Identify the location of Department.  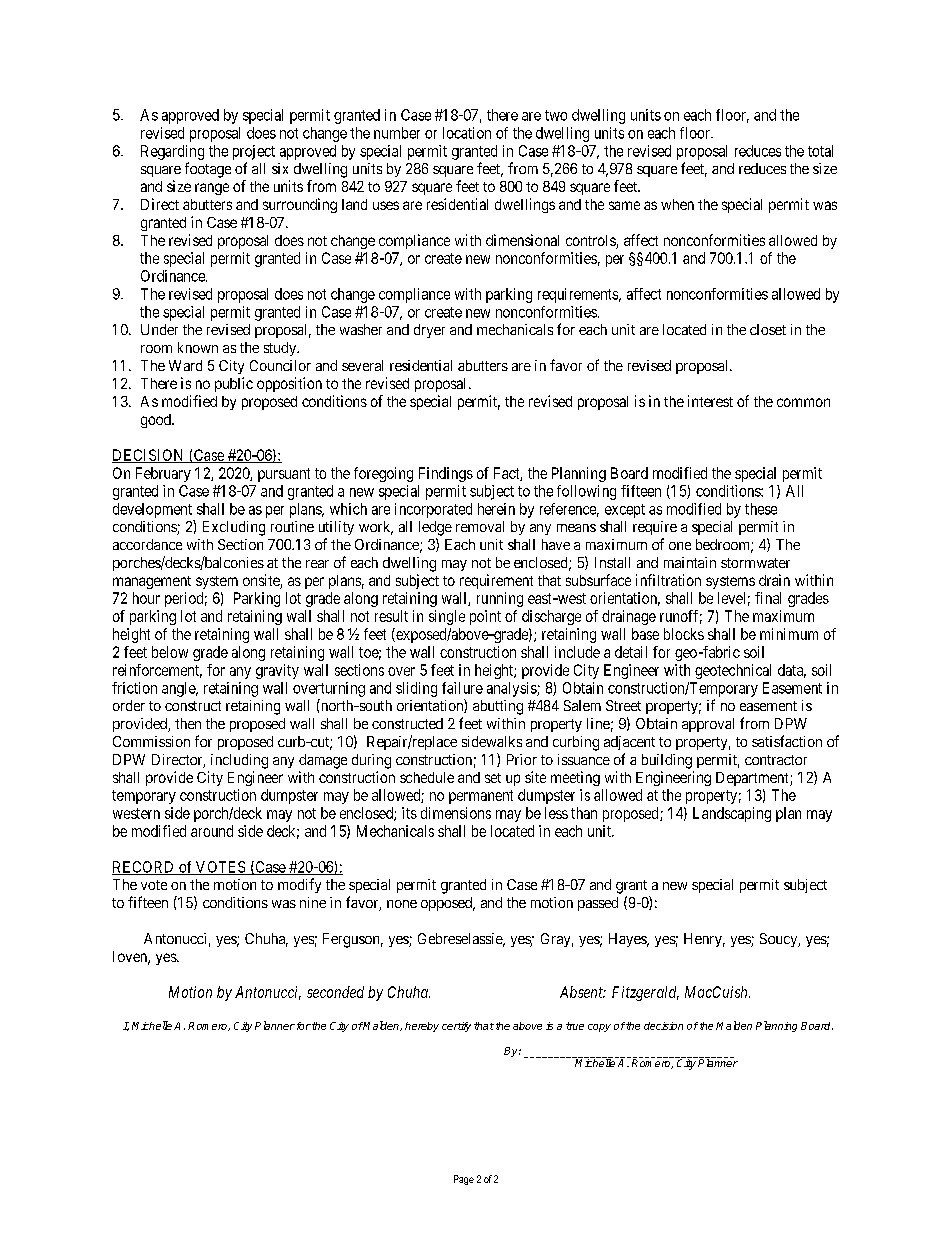
(753, 779).
